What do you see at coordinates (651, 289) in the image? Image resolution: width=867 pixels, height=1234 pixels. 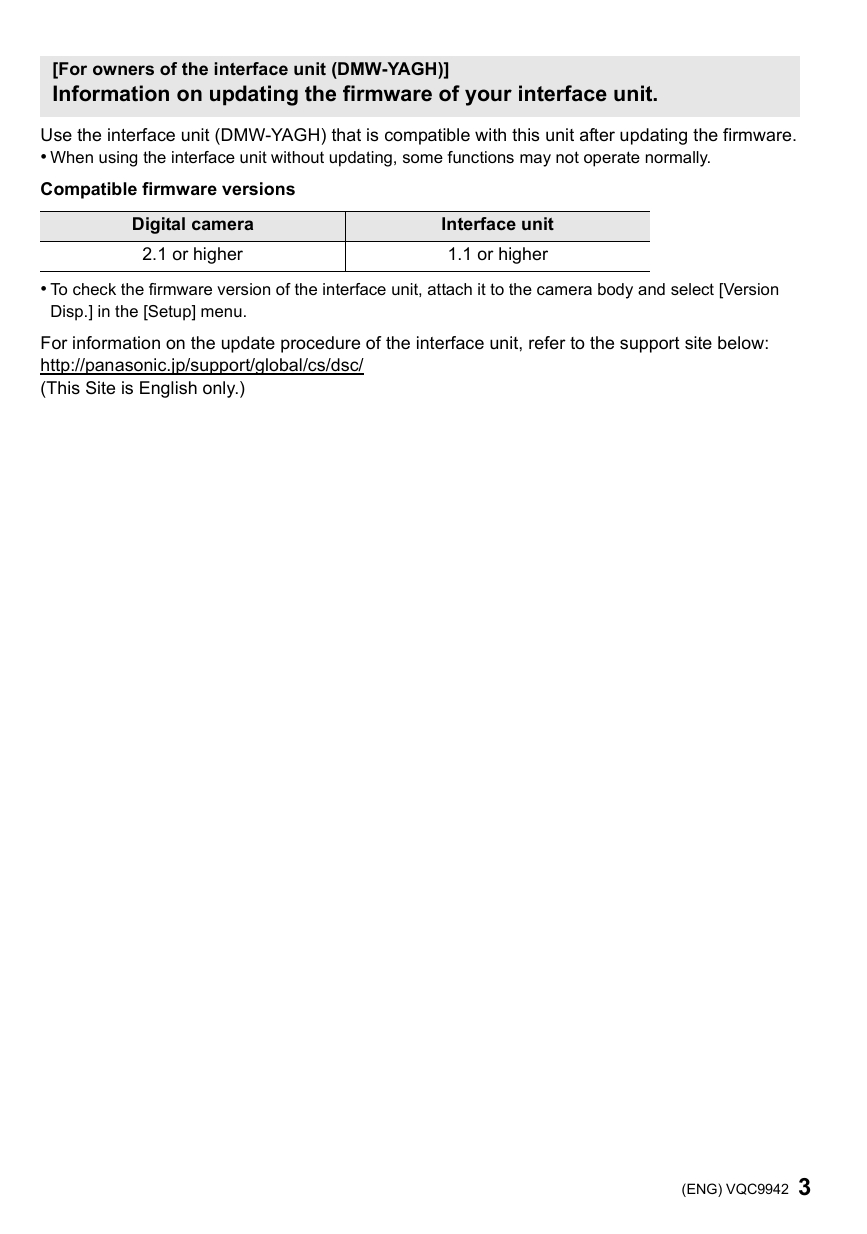 I see `and` at bounding box center [651, 289].
